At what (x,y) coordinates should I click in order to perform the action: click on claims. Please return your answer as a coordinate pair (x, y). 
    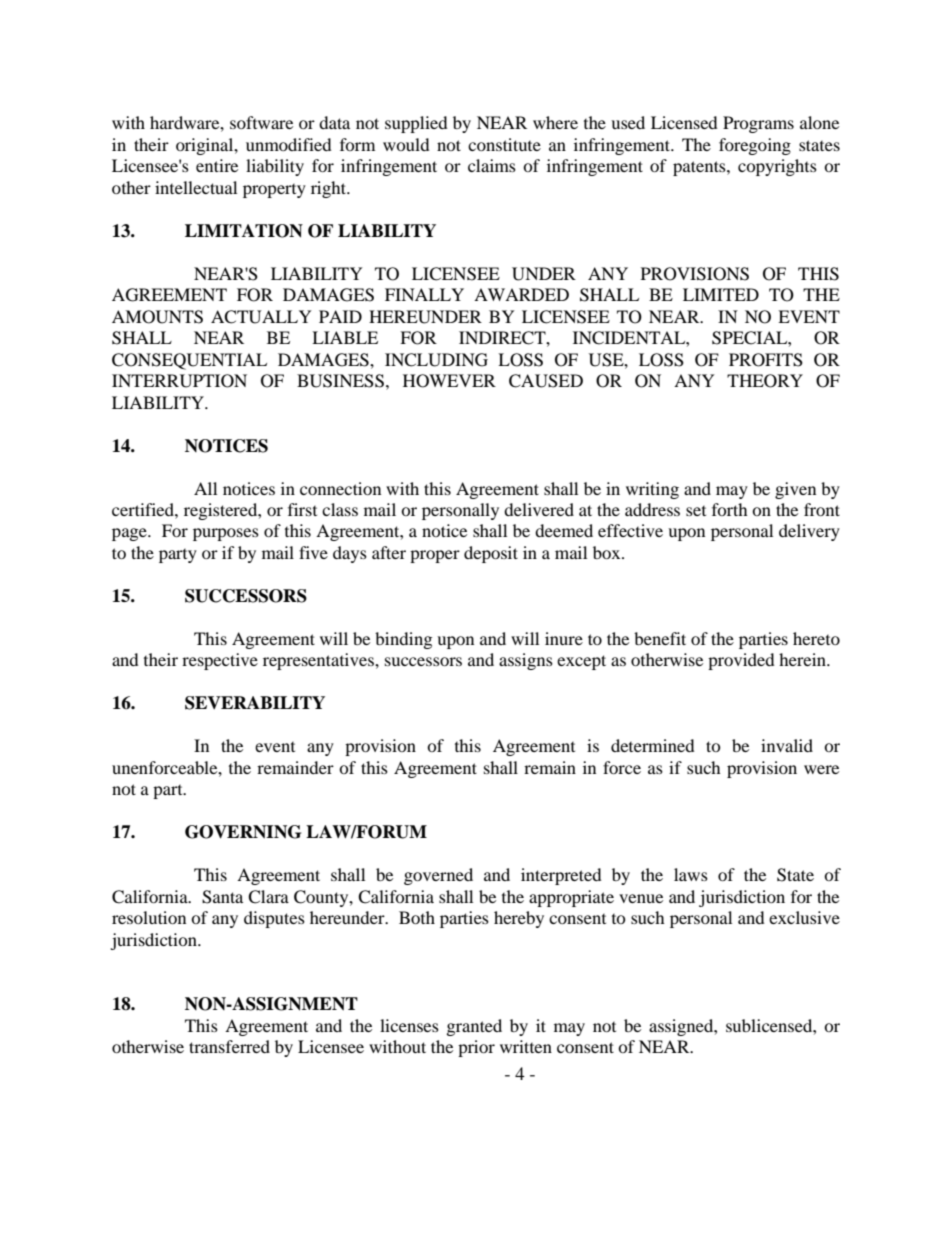
    Looking at the image, I should click on (492, 165).
